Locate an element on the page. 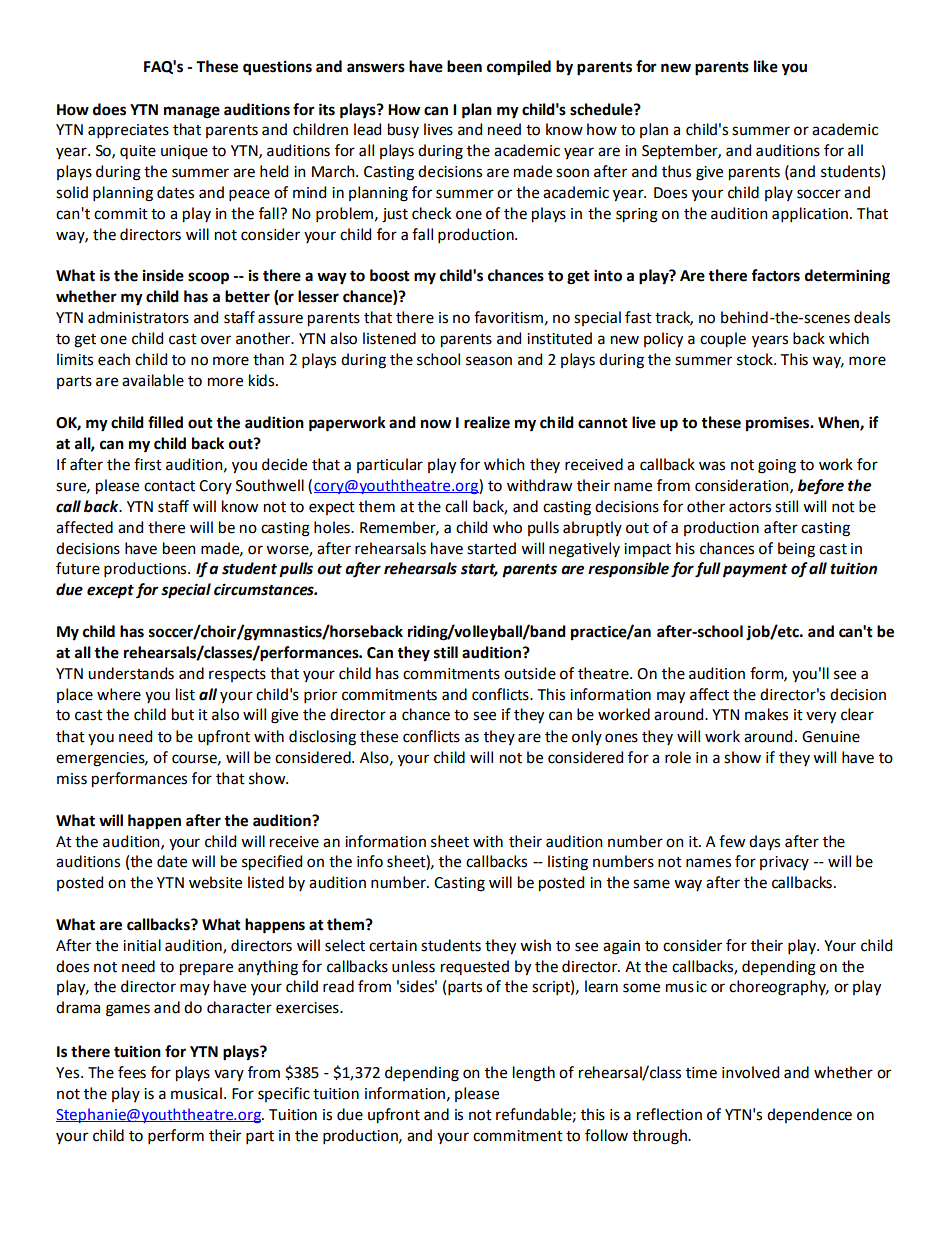 The height and width of the image is (1233, 952). like is located at coordinates (766, 66).
